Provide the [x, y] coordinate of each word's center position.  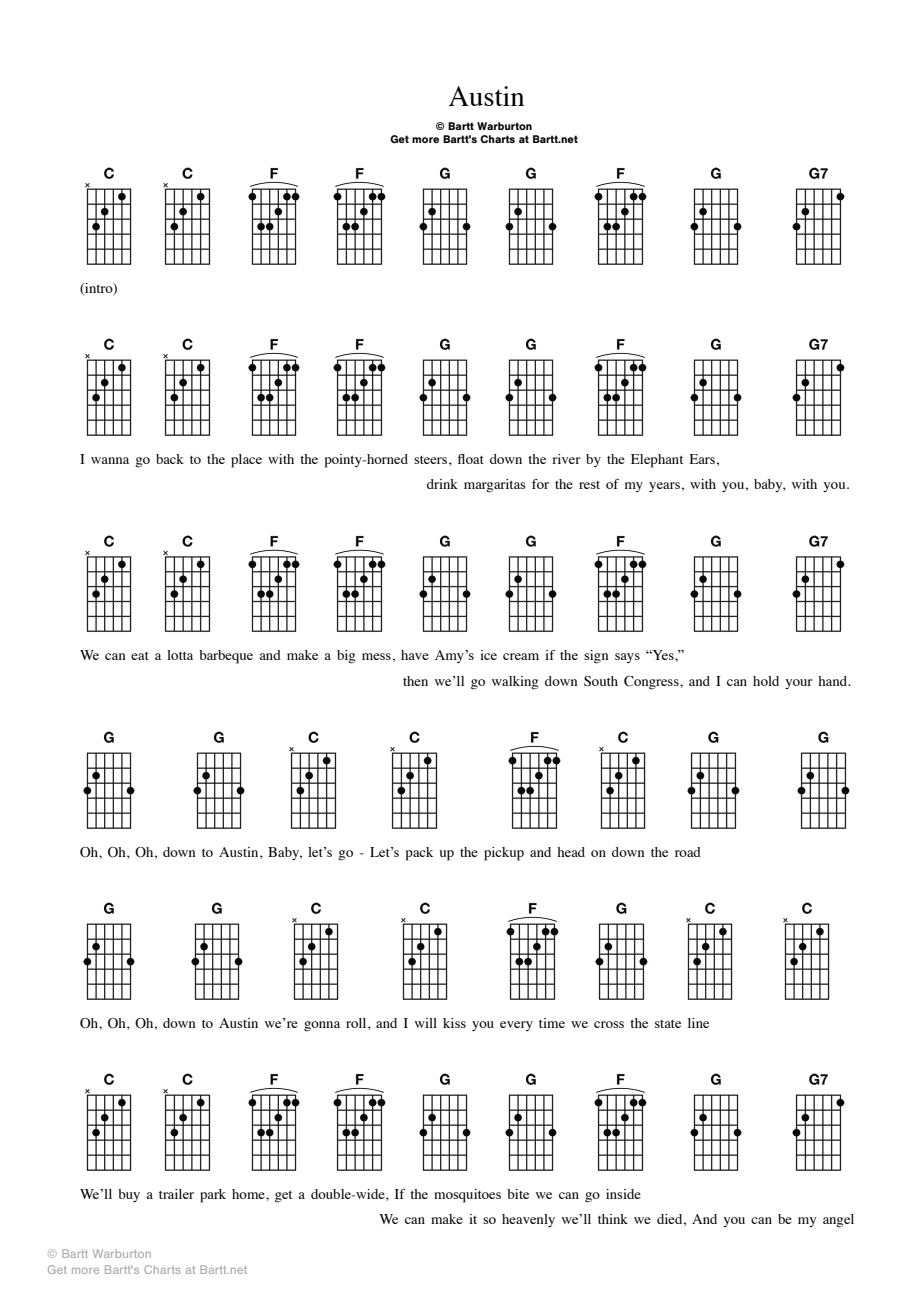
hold [766, 681]
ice [488, 655]
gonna [322, 1026]
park [213, 1196]
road [688, 852]
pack [419, 854]
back [170, 459]
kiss [454, 1023]
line [698, 1023]
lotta [180, 655]
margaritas [495, 486]
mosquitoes [467, 1196]
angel [838, 1221]
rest [589, 485]
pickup [504, 854]
